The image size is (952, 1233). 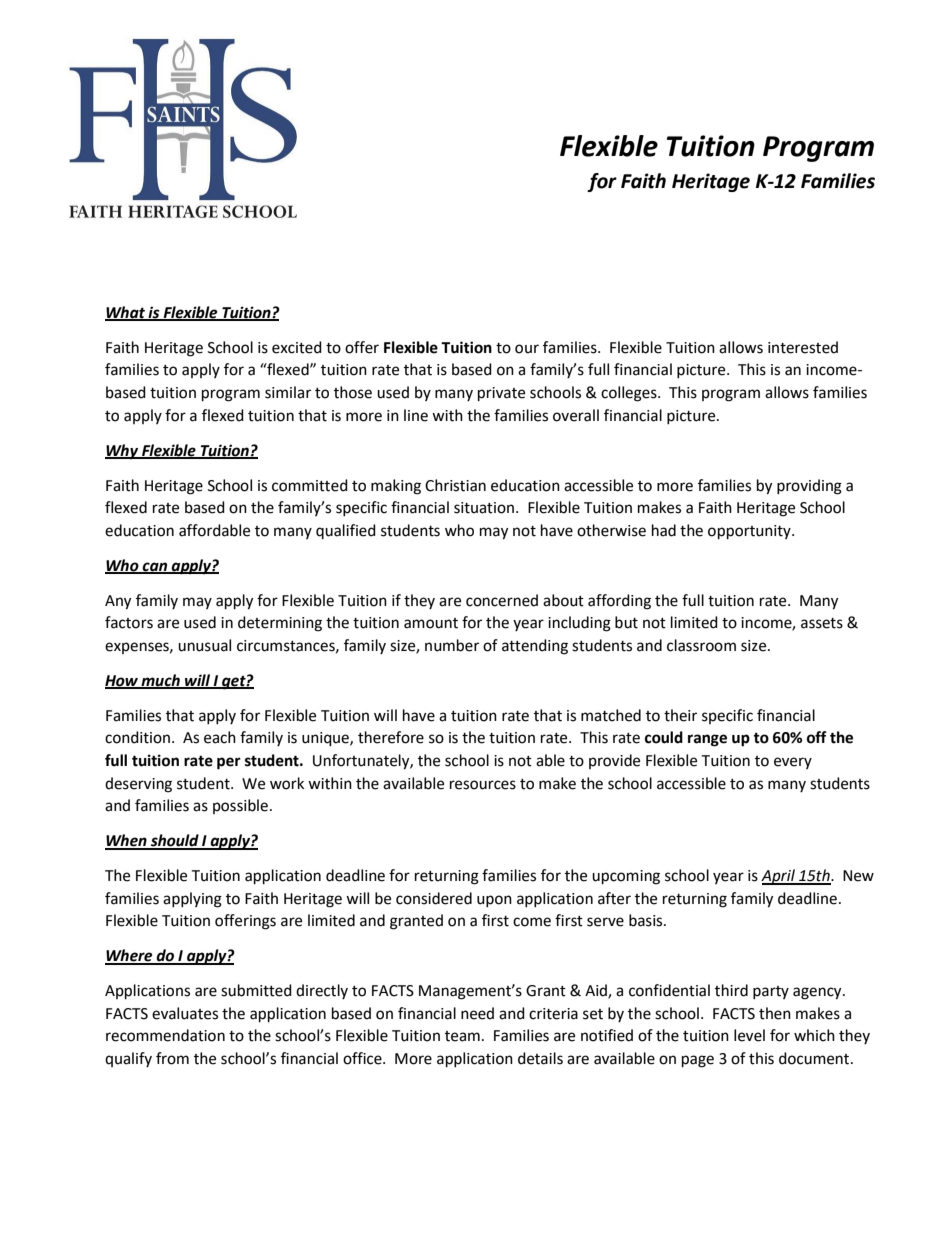 I want to click on team, so click(x=462, y=1036).
